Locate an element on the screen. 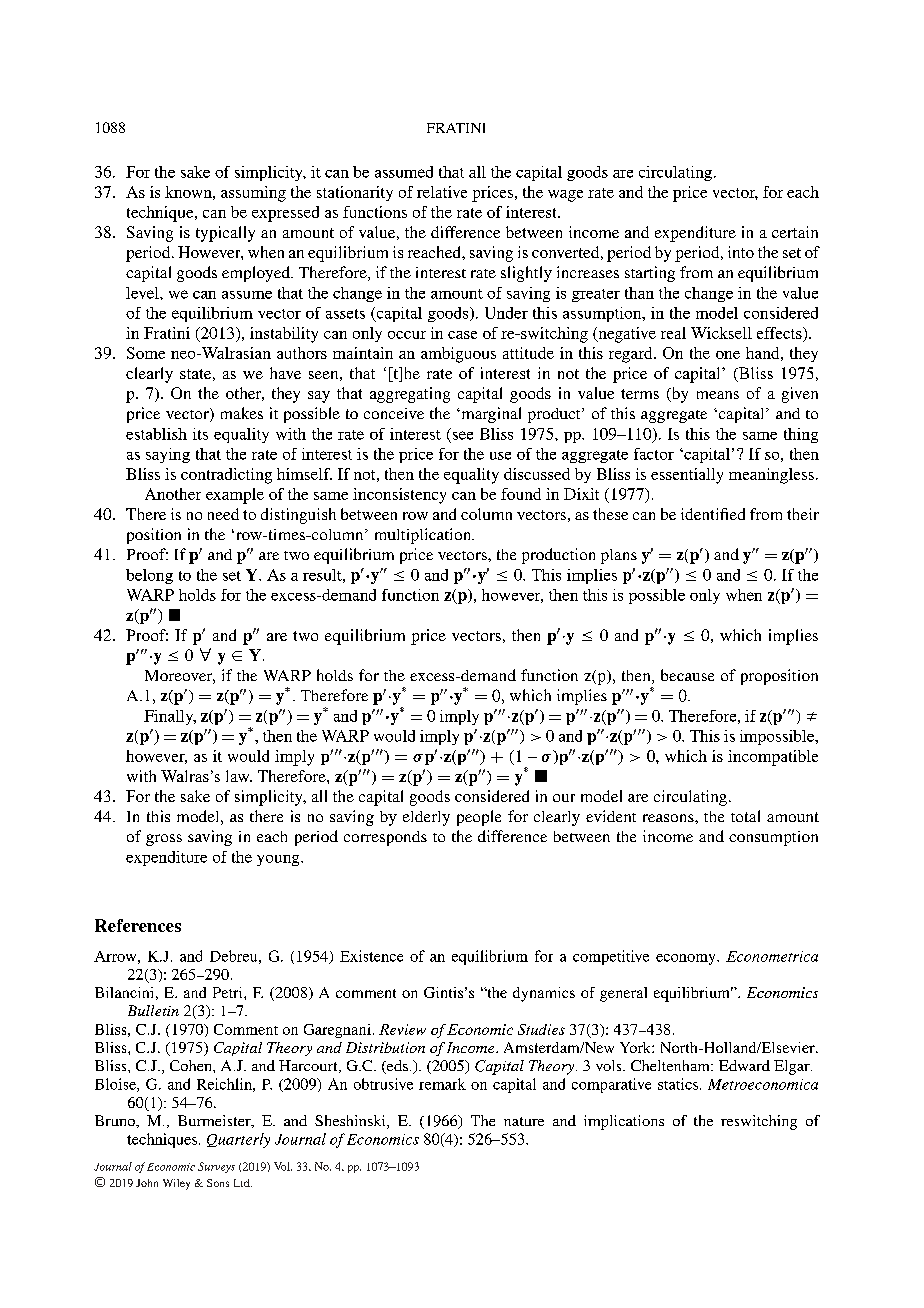 The width and height of the screenshot is (924, 1308). into is located at coordinates (741, 252).
